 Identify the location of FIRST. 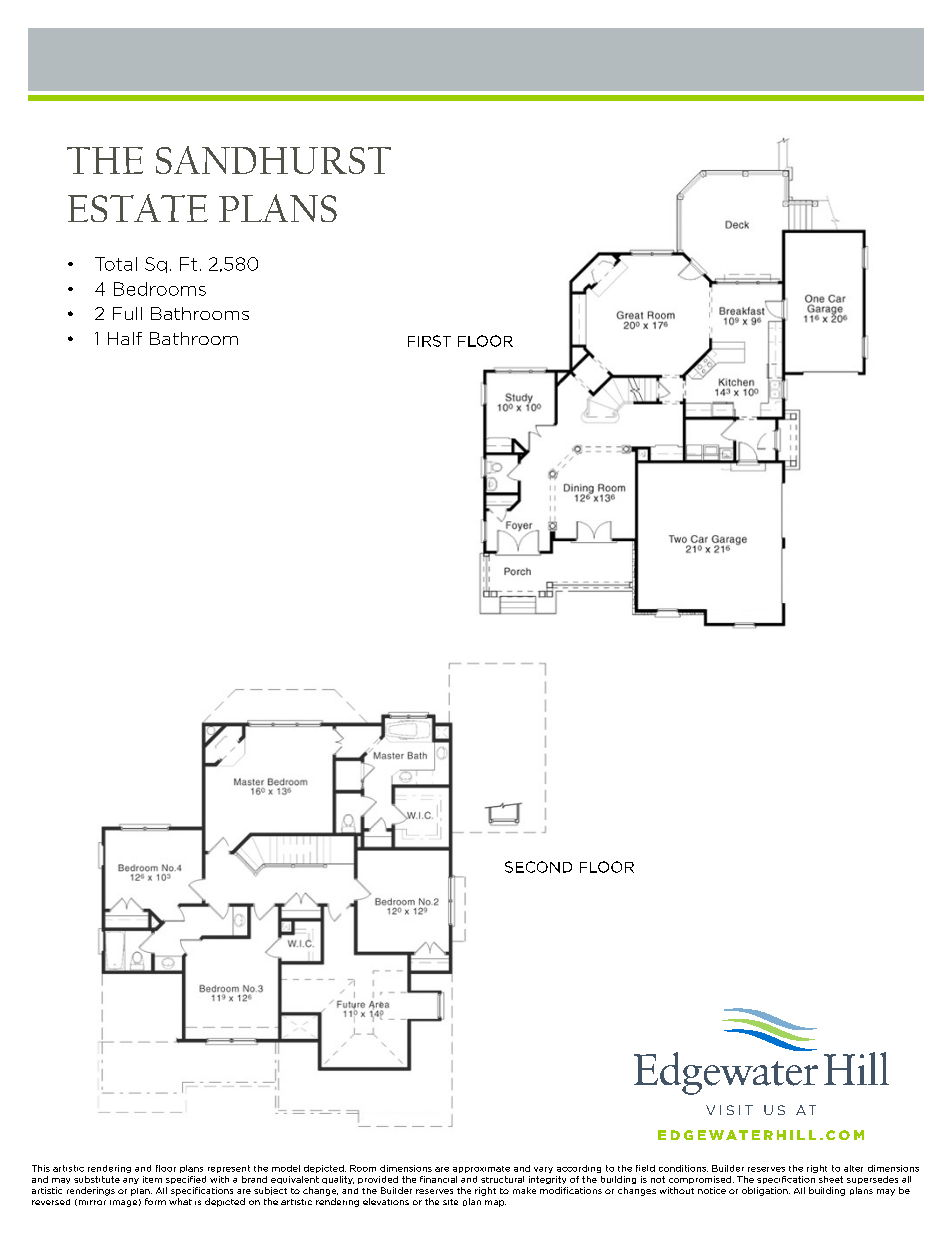
(429, 341).
